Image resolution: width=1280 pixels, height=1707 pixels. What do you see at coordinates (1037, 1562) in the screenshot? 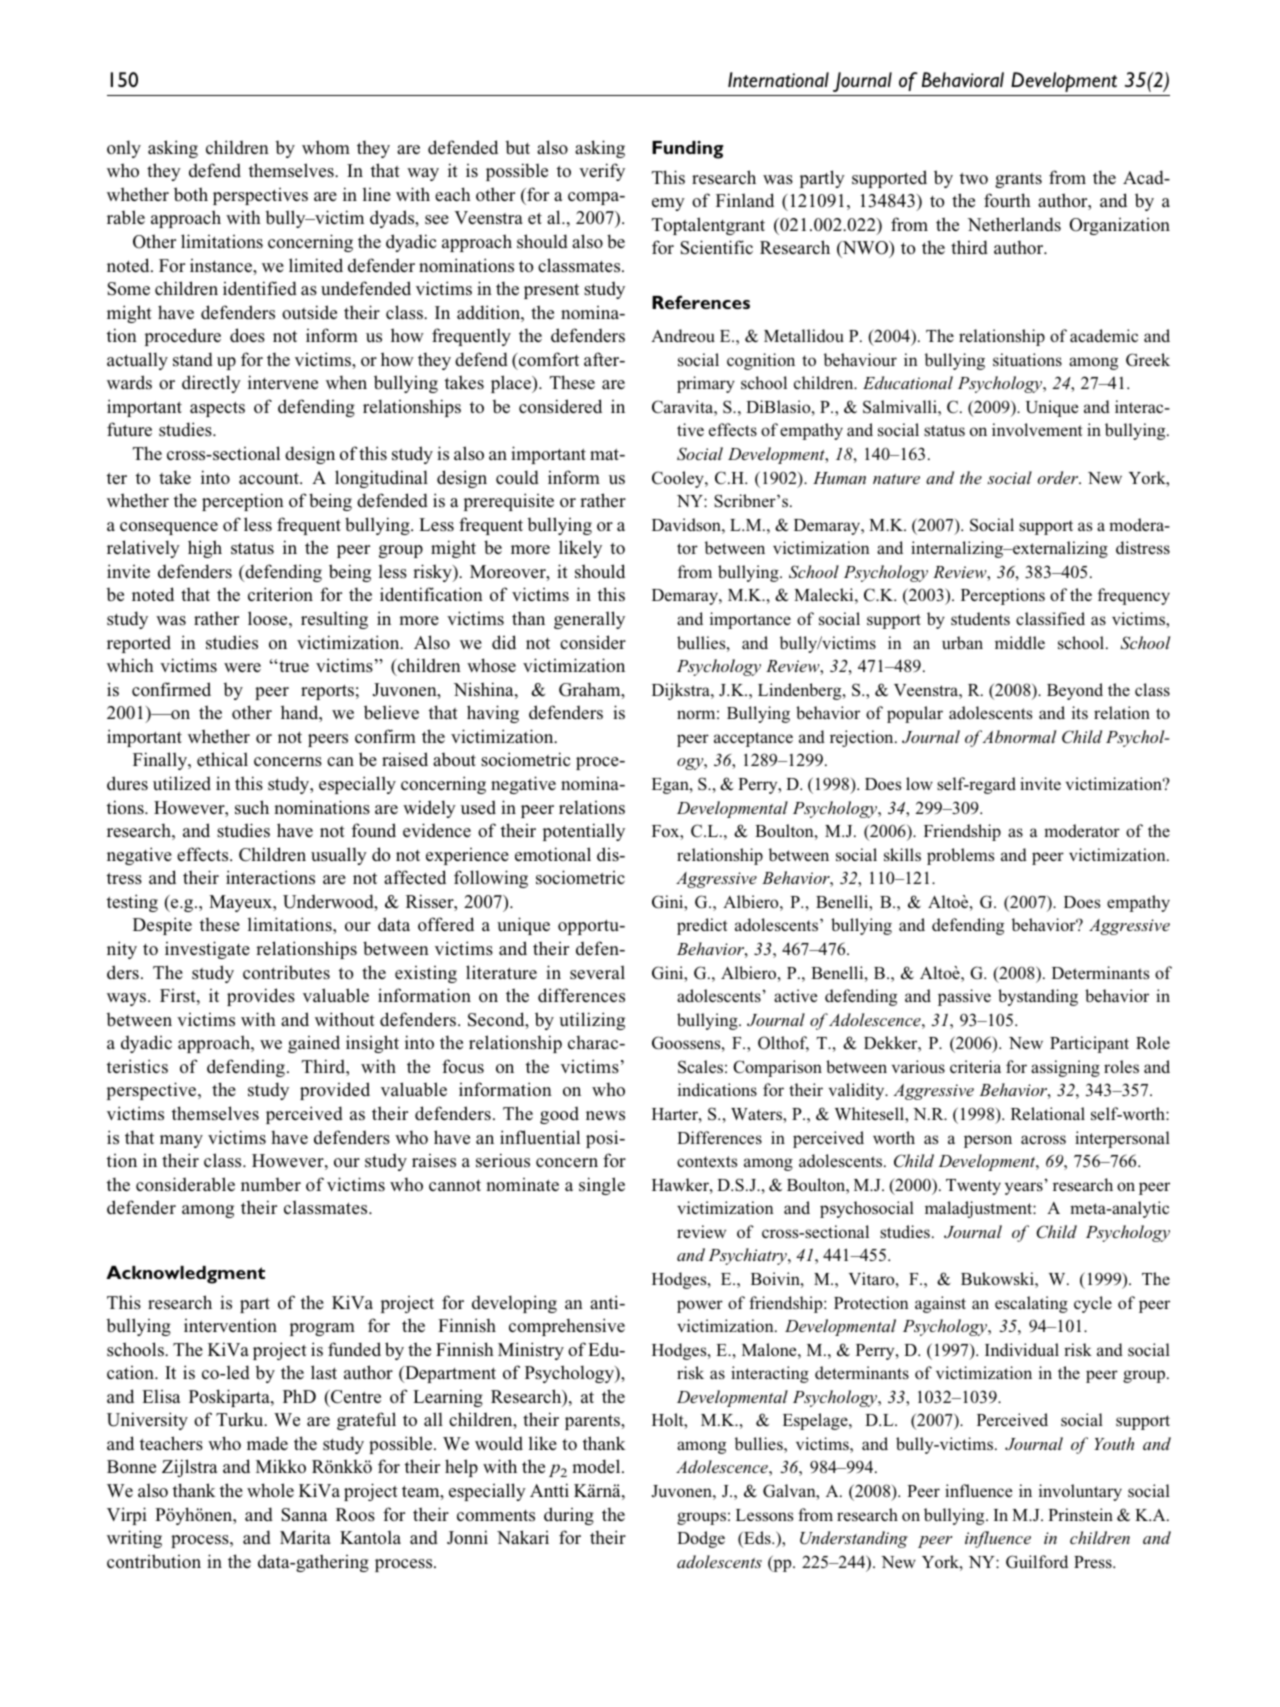
I see `Guilford` at bounding box center [1037, 1562].
